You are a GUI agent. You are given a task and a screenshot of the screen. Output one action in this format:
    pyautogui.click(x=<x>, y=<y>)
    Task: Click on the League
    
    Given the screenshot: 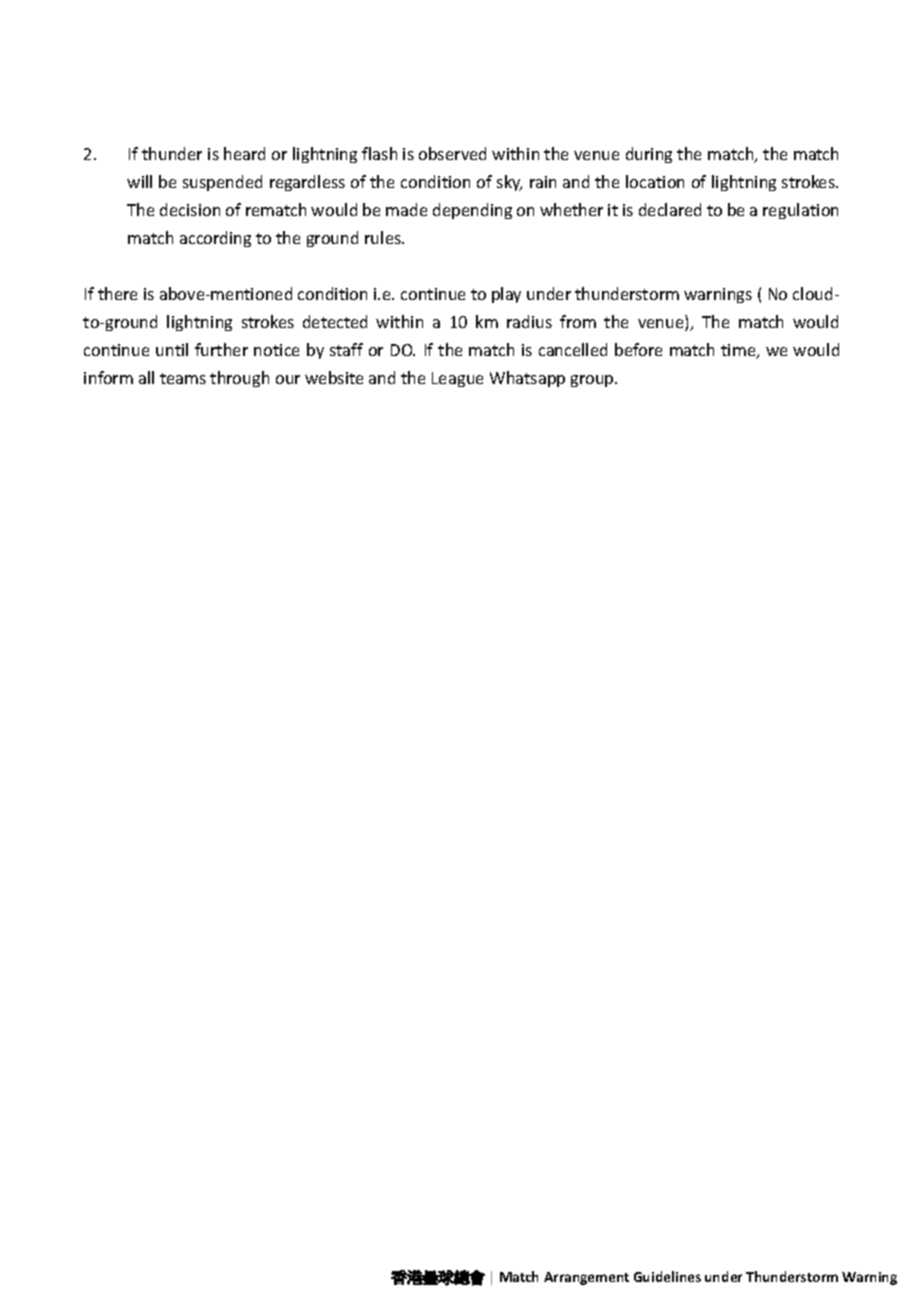 What is the action you would take?
    pyautogui.click(x=457, y=379)
